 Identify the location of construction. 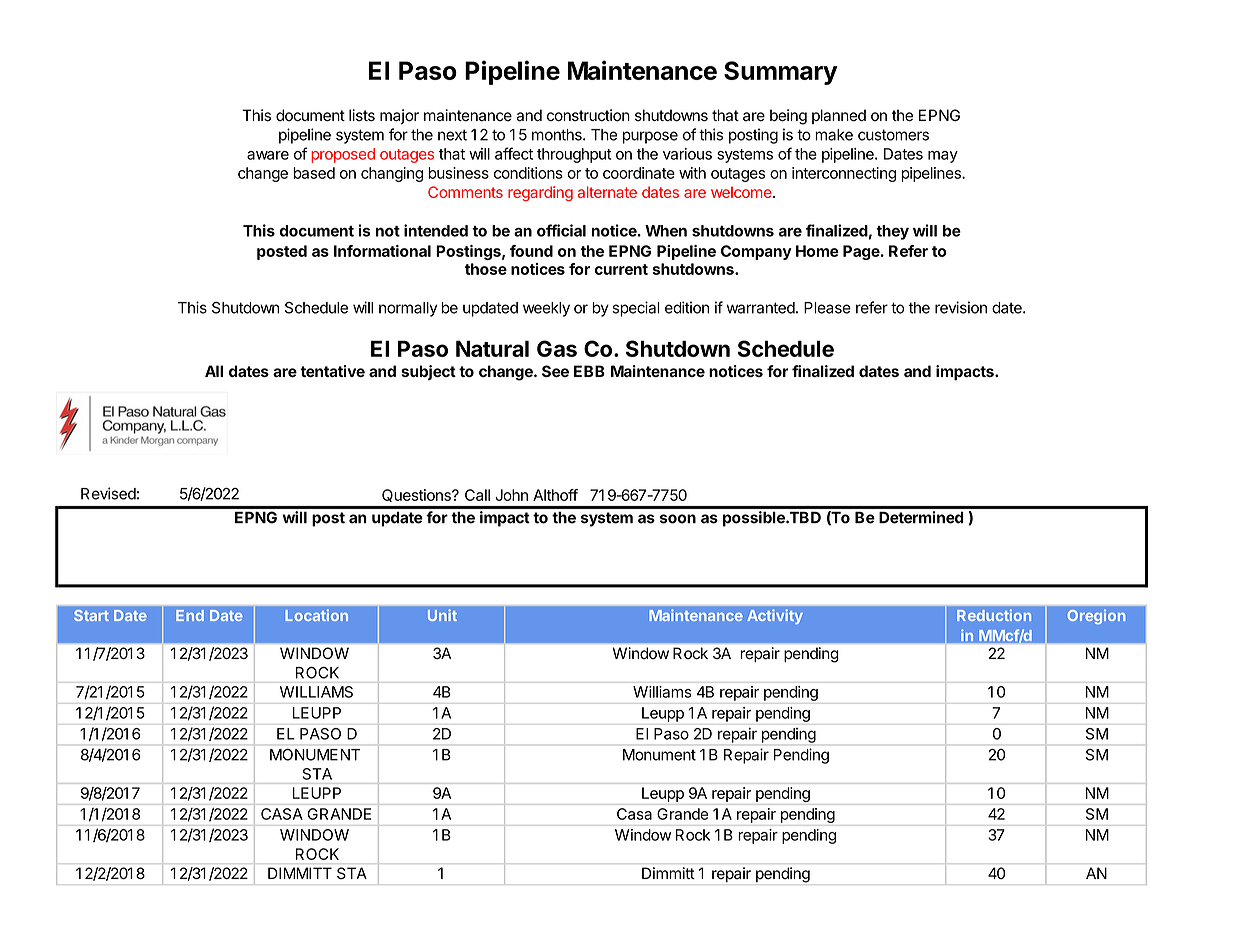
(588, 115).
